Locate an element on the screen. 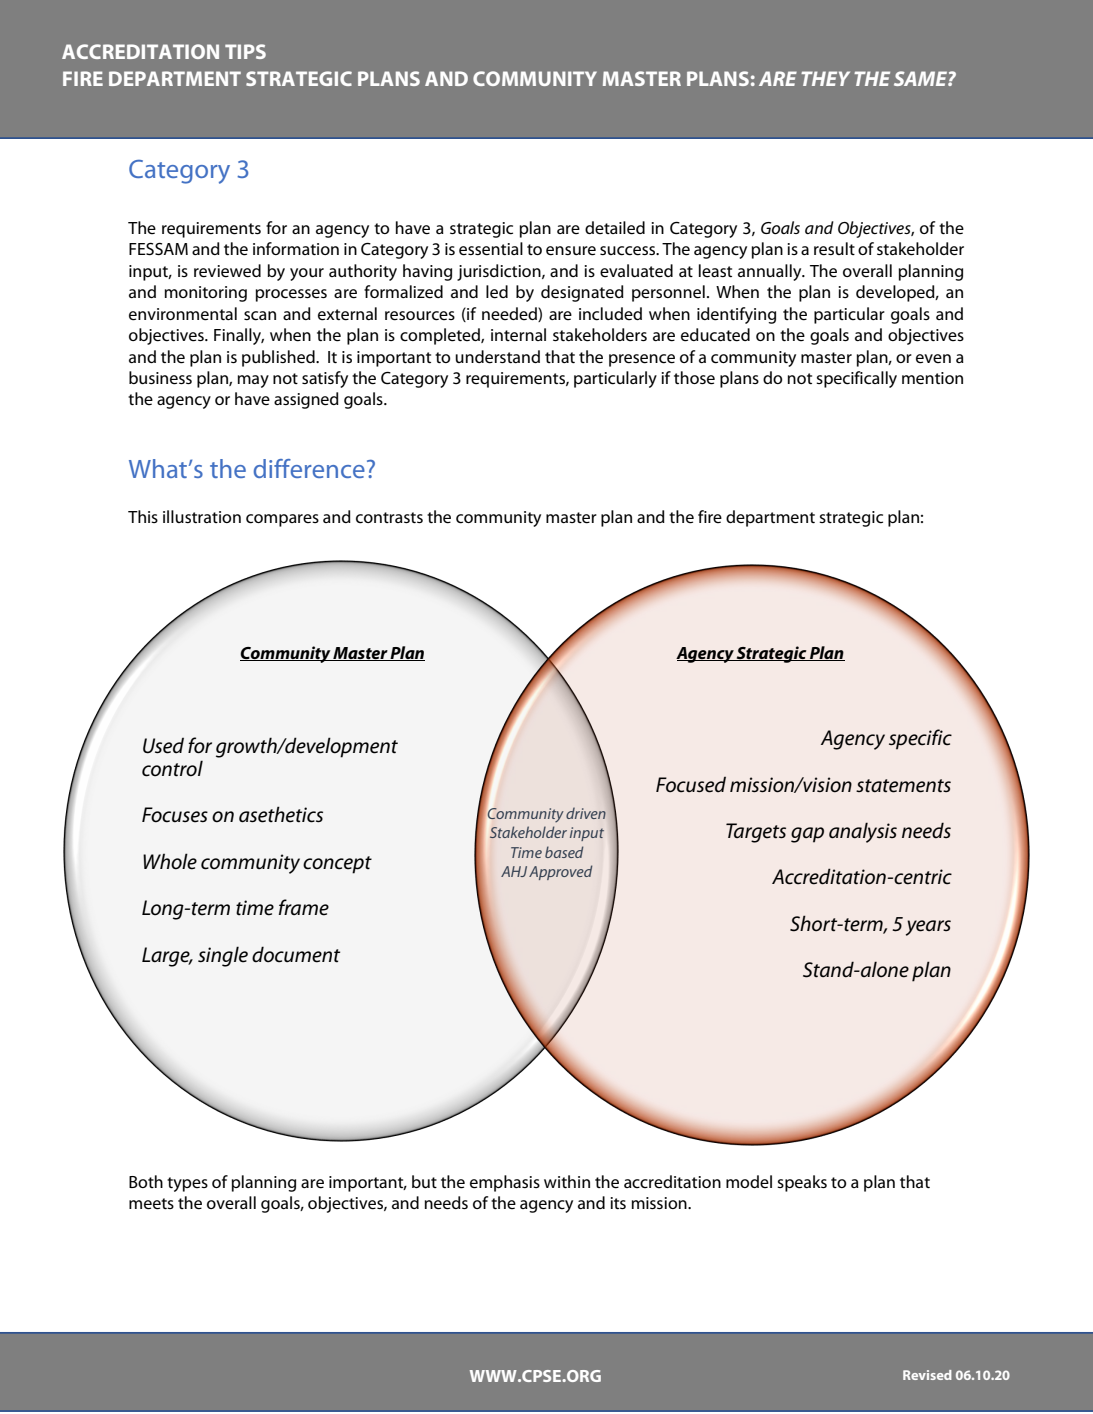 The image size is (1093, 1414). meets is located at coordinates (151, 1204).
